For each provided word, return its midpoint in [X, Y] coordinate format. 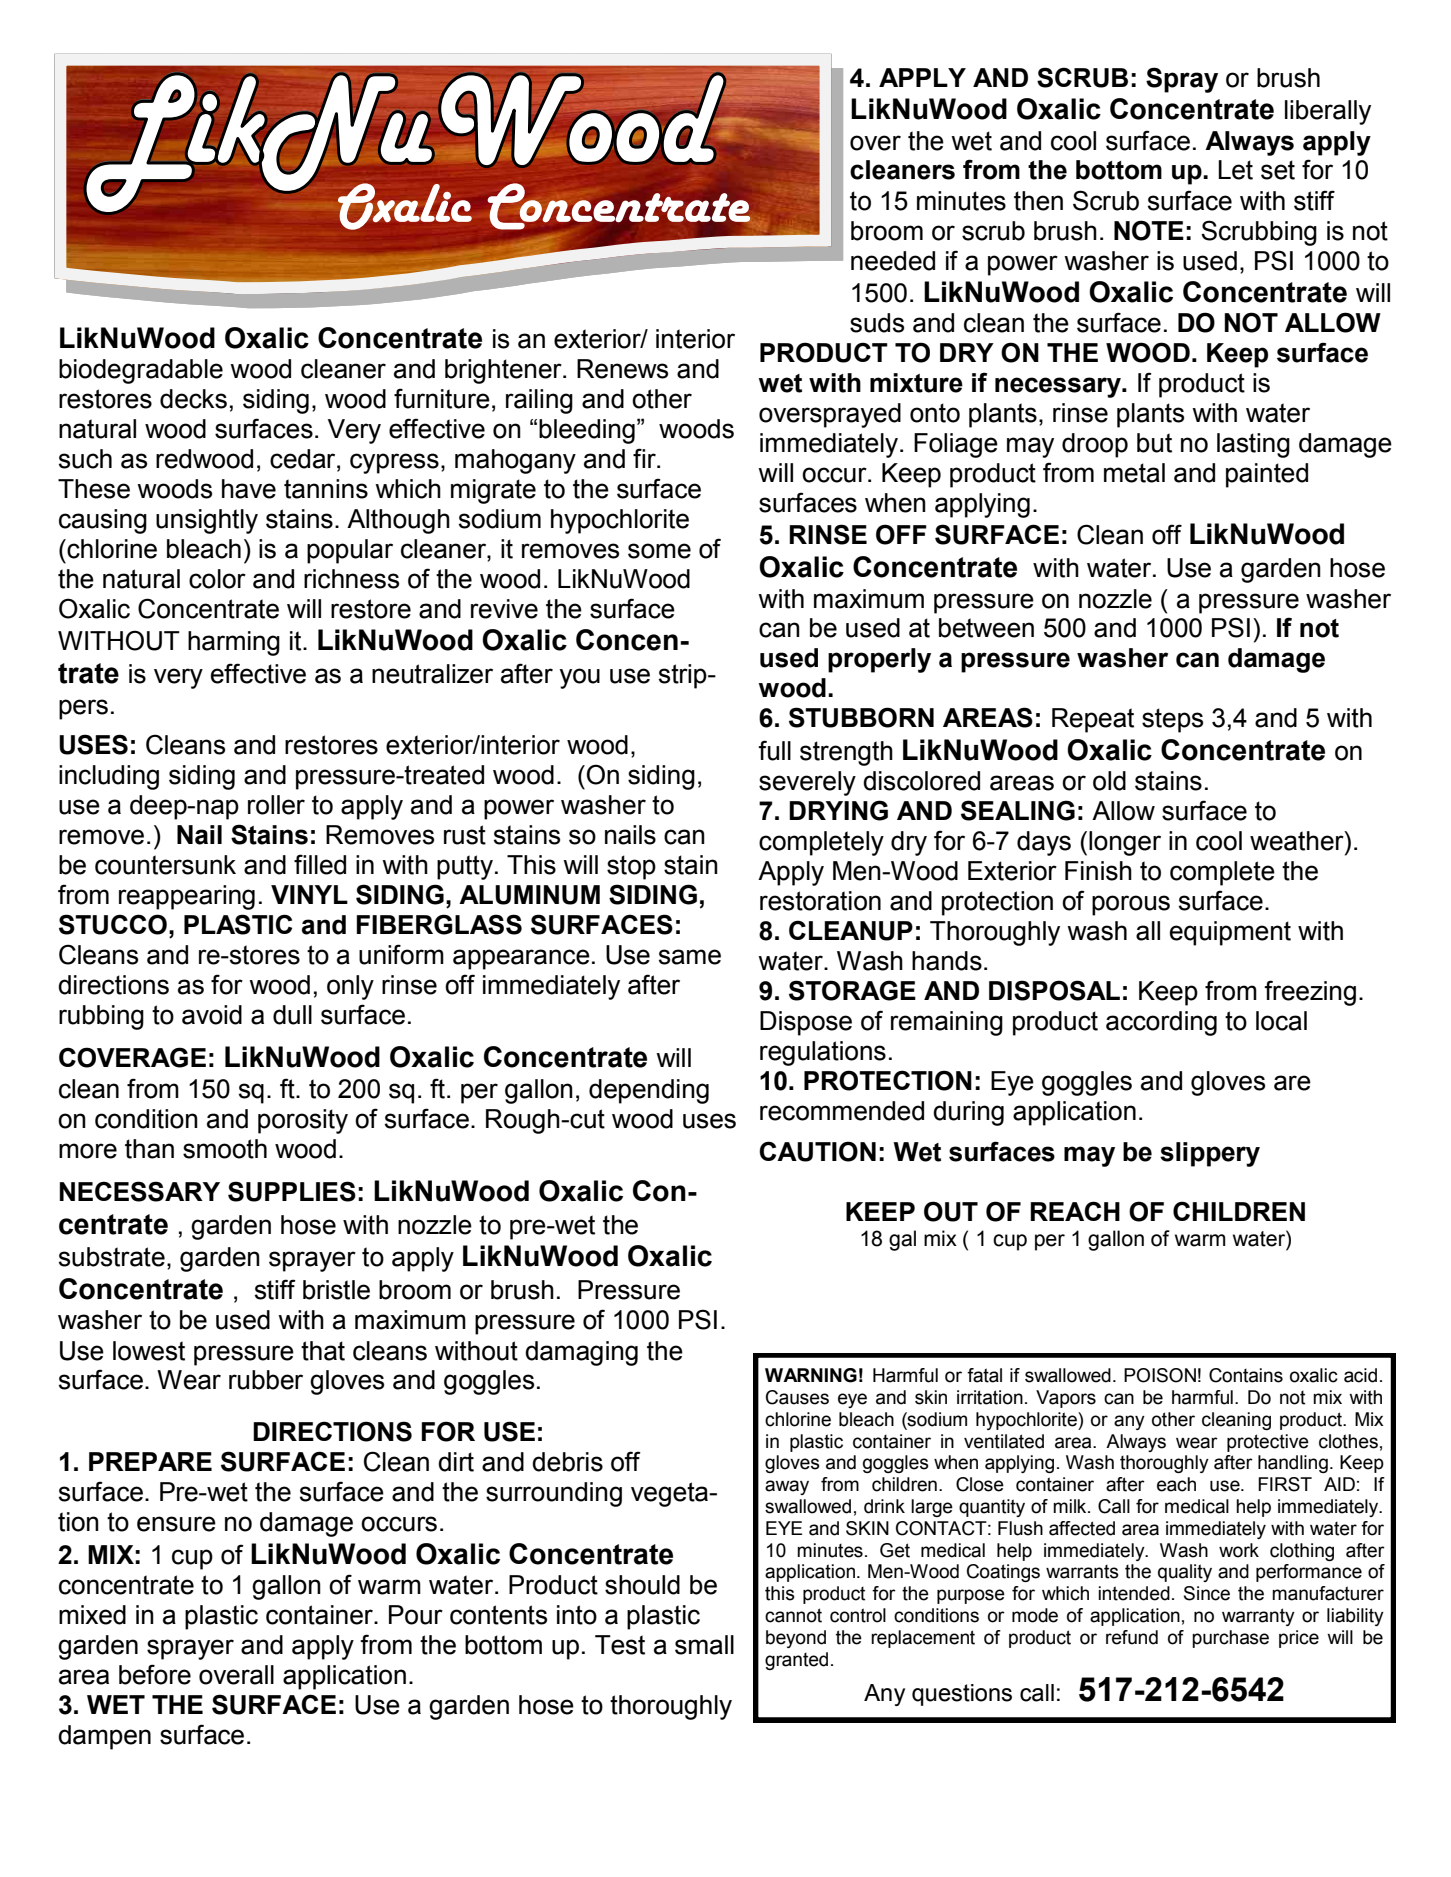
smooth [225, 1149]
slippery [1210, 1154]
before [155, 1674]
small [704, 1645]
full [774, 750]
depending [649, 1091]
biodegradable [141, 371]
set [1278, 170]
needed [893, 261]
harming [234, 643]
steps [1172, 720]
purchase [1230, 1639]
